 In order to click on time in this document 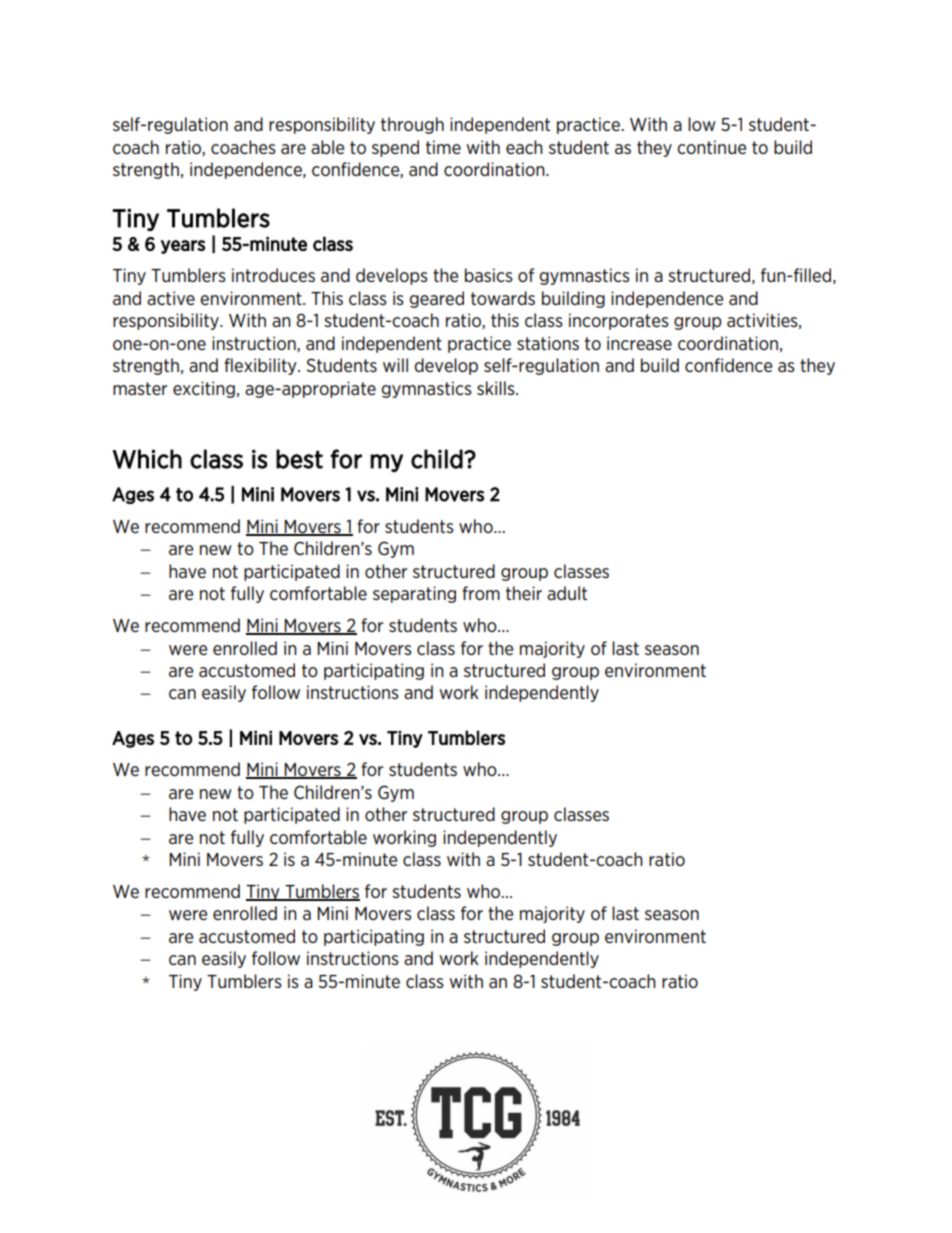, I will do `click(443, 147)`.
